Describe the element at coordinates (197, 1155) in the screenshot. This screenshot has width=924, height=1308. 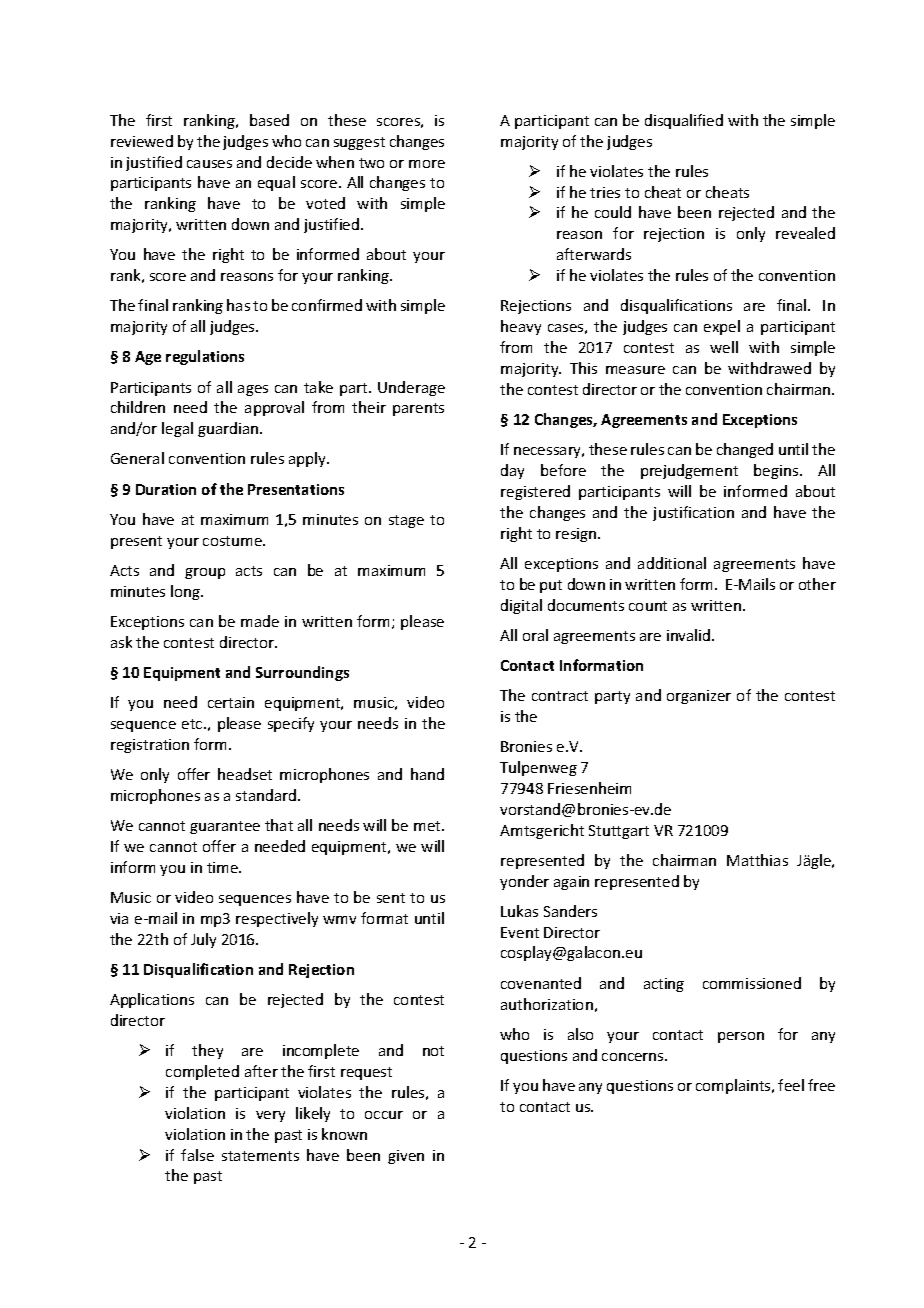
I see `false` at that location.
